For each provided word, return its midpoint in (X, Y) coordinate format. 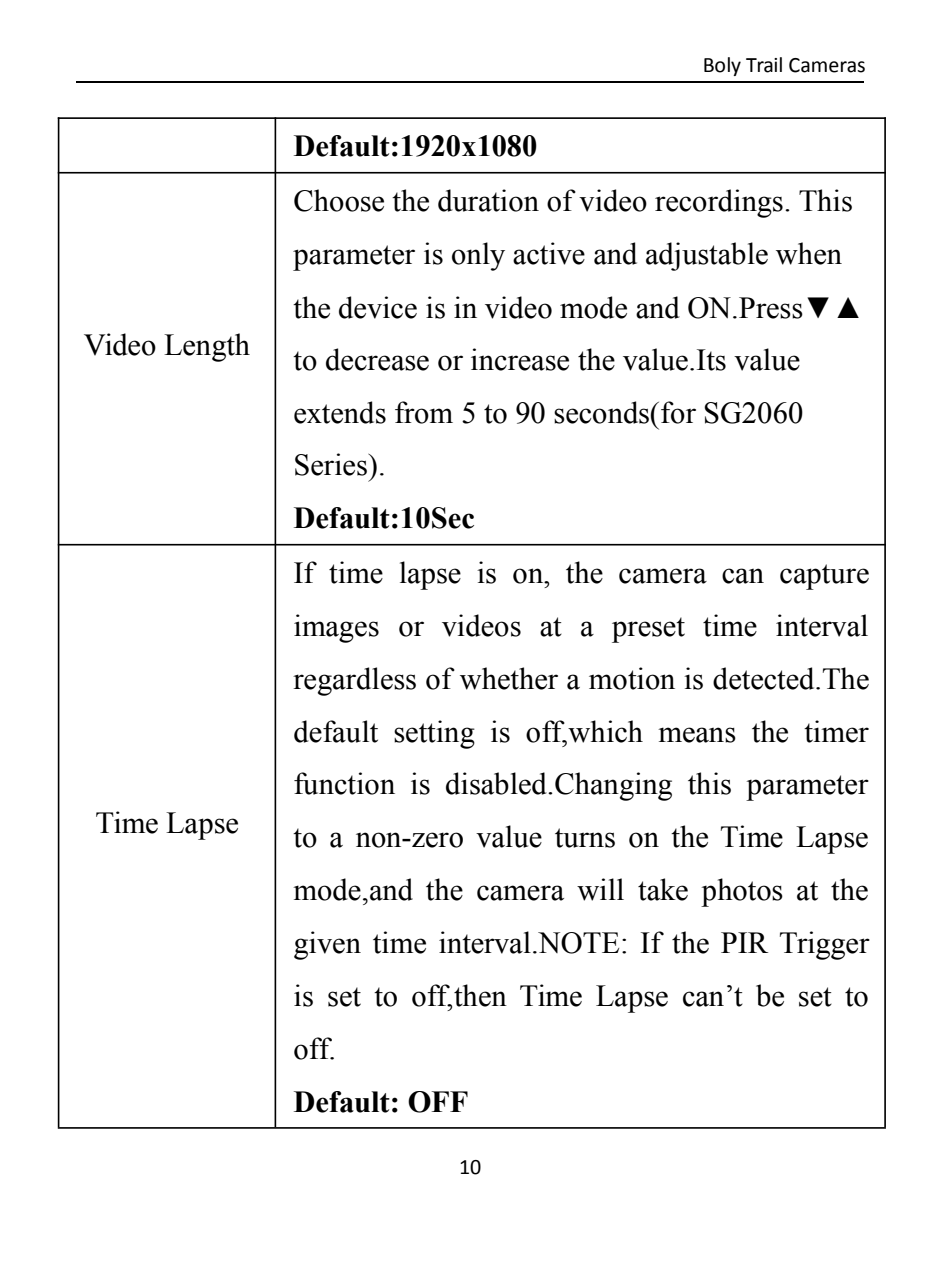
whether (509, 678)
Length (207, 347)
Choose (339, 200)
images (336, 628)
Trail (764, 65)
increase (520, 359)
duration (488, 200)
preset (648, 630)
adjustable (707, 256)
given (327, 945)
